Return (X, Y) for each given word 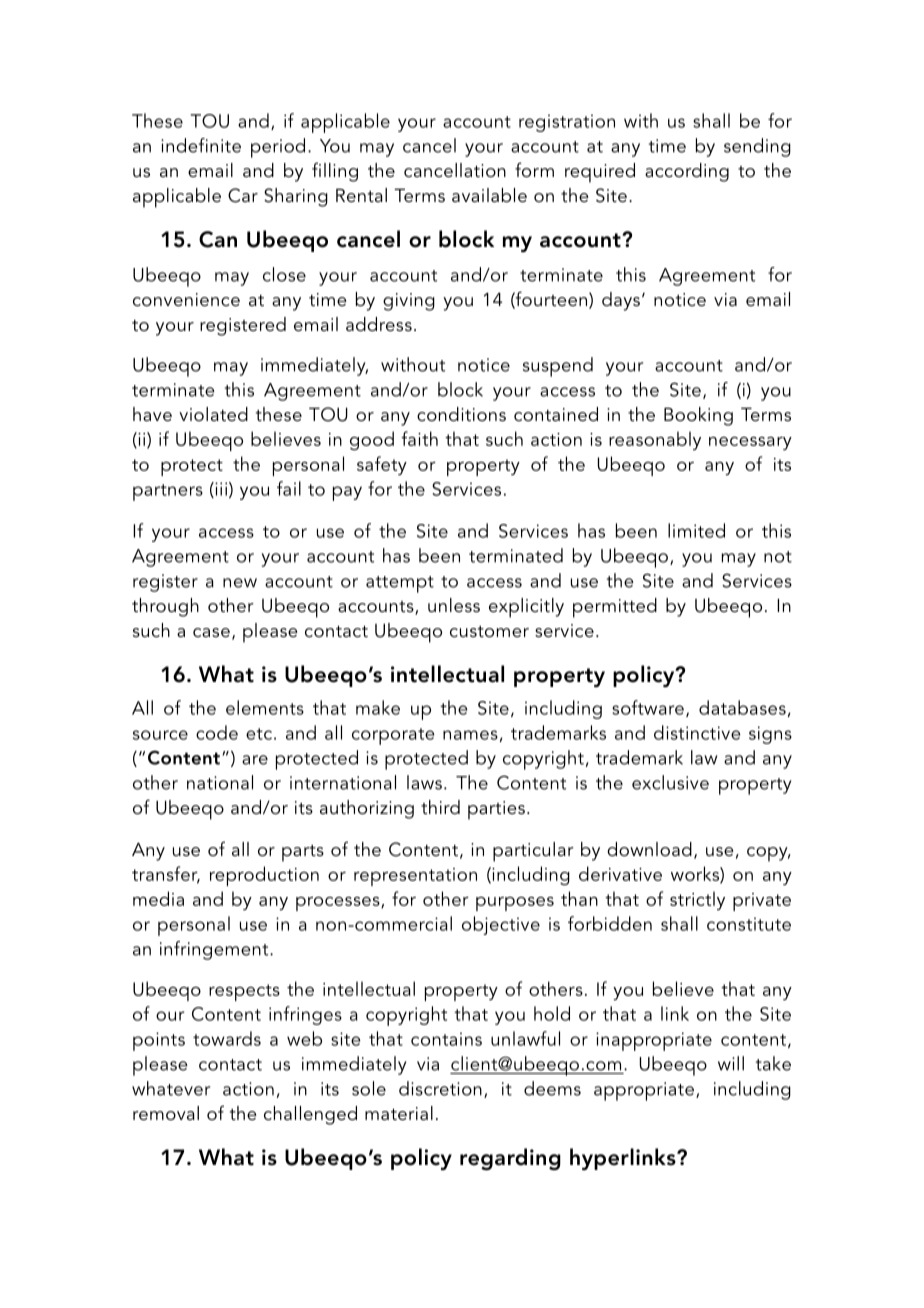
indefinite (201, 145)
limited (696, 530)
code (217, 732)
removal (166, 1113)
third (440, 807)
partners (168, 492)
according (687, 172)
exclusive (670, 782)
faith (419, 438)
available (489, 195)
